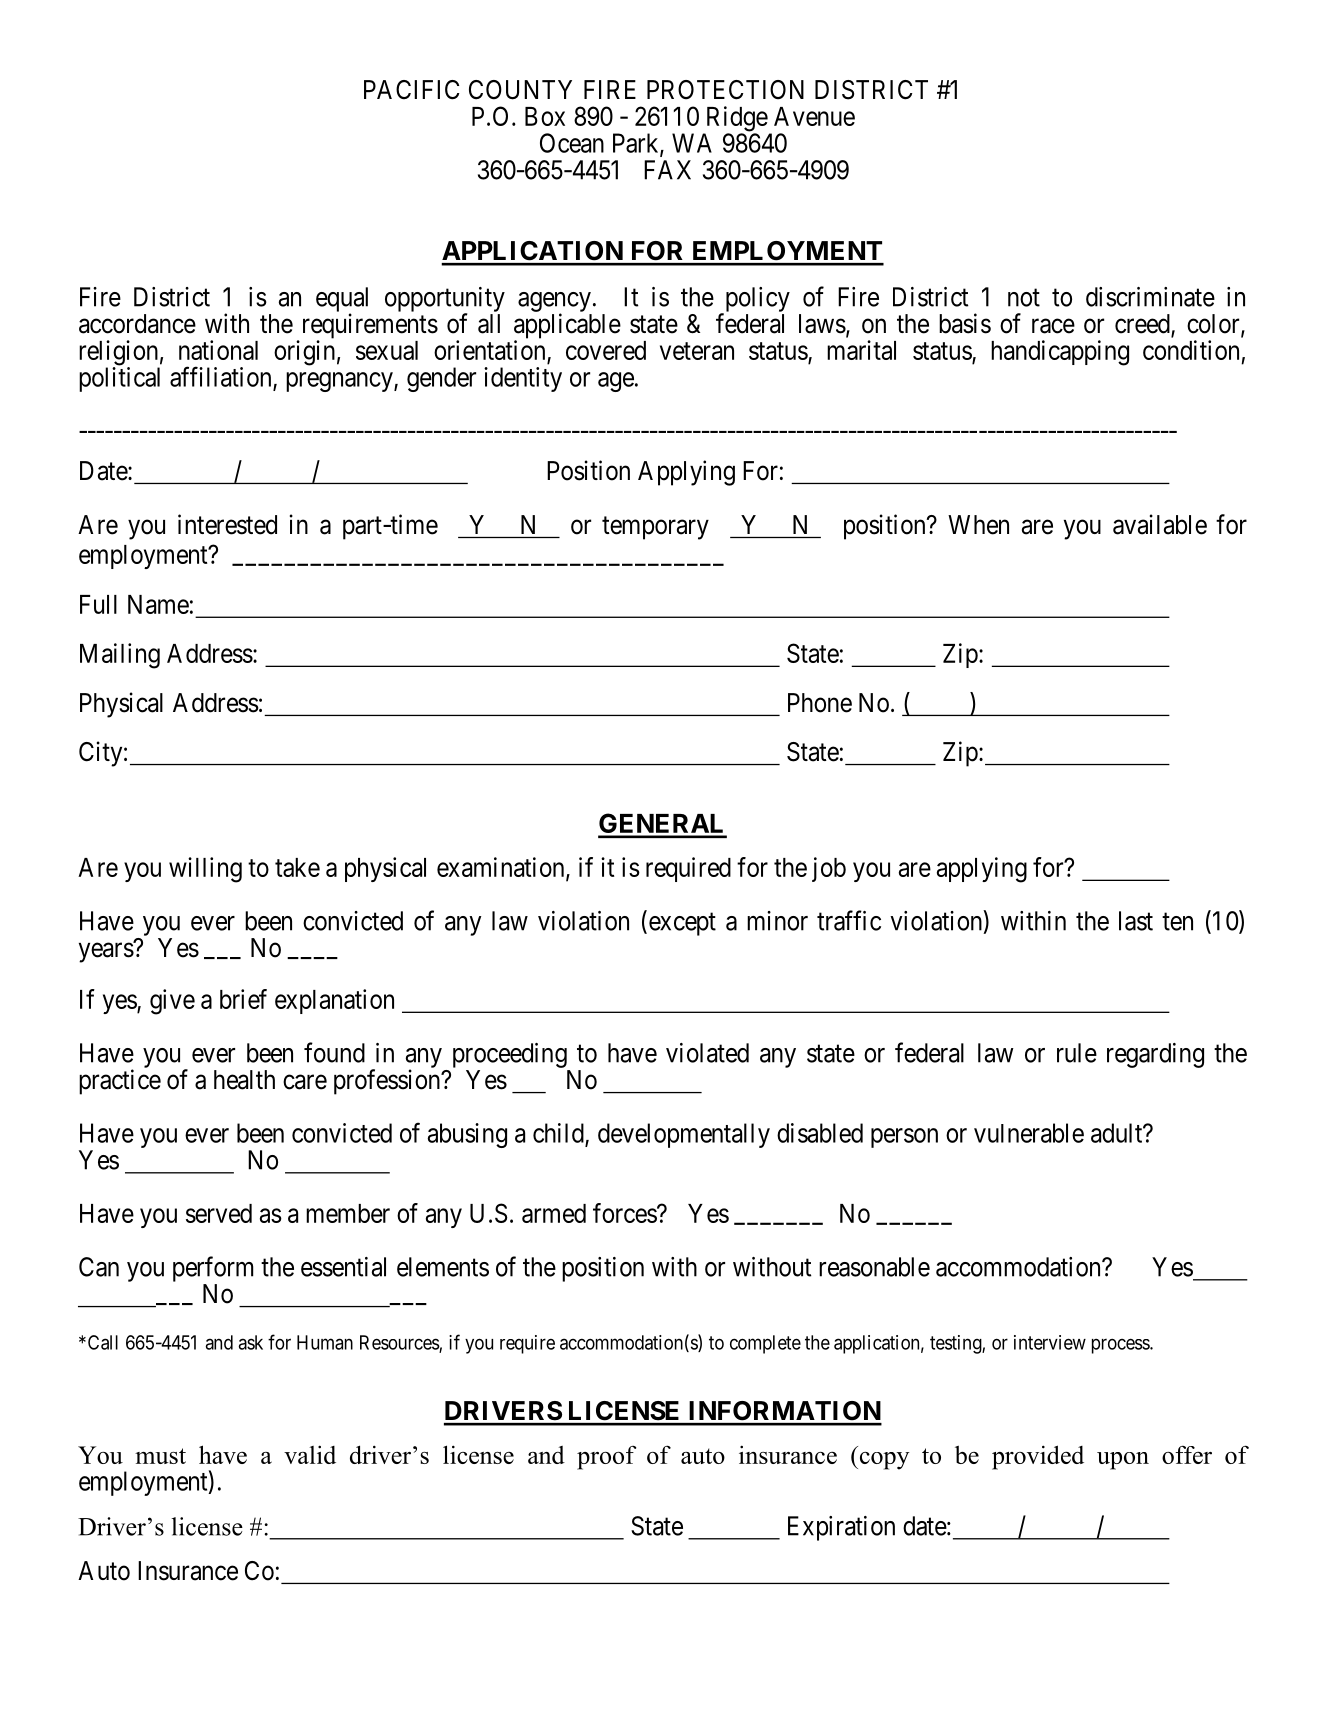 The height and width of the screenshot is (1714, 1325). I want to click on Park, so click(637, 144).
